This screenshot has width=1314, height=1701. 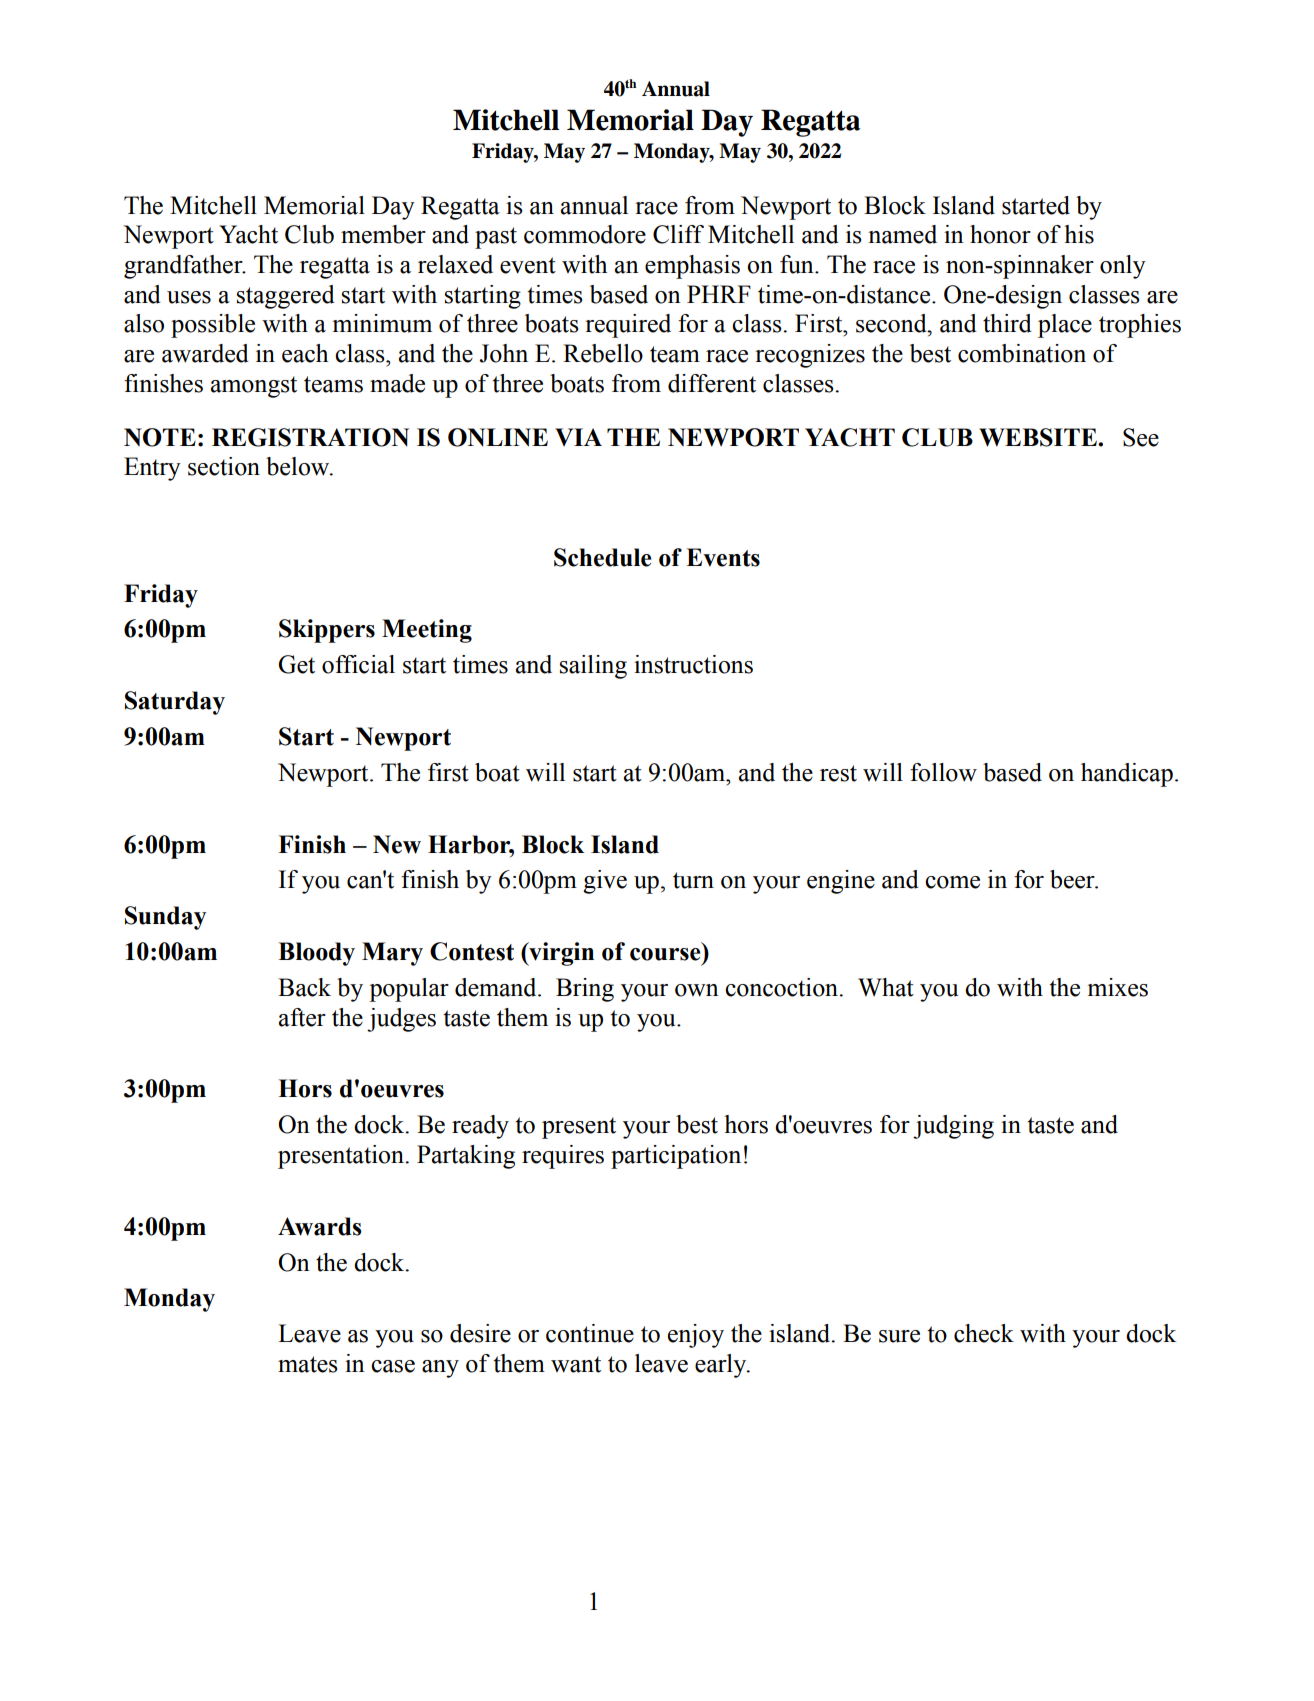 What do you see at coordinates (943, 772) in the screenshot?
I see `follow` at bounding box center [943, 772].
